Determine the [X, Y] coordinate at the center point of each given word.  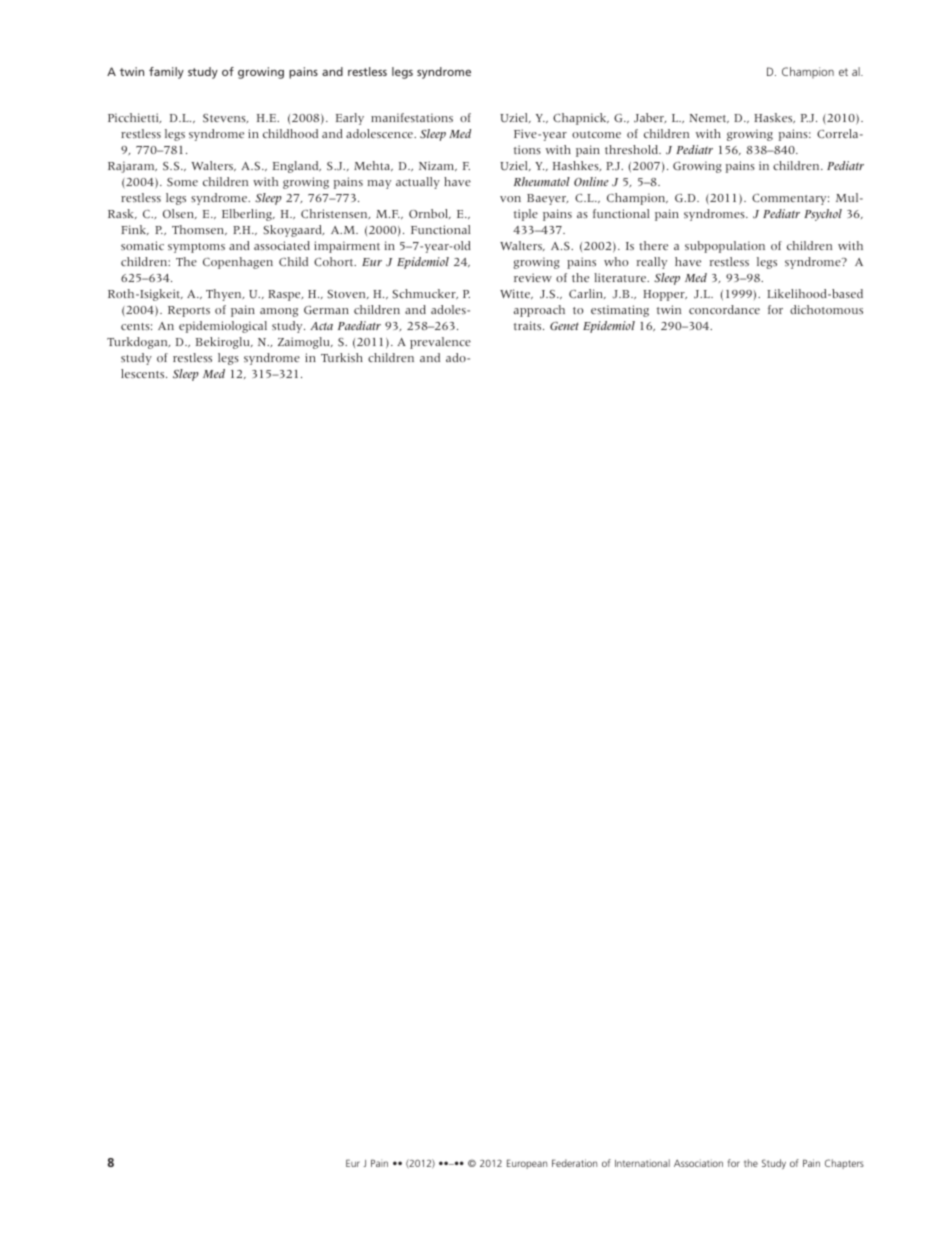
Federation [574, 1163]
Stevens [225, 118]
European [527, 1164]
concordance [724, 309]
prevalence [440, 343]
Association [698, 1163]
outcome [596, 134]
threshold [633, 149]
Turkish [342, 357]
